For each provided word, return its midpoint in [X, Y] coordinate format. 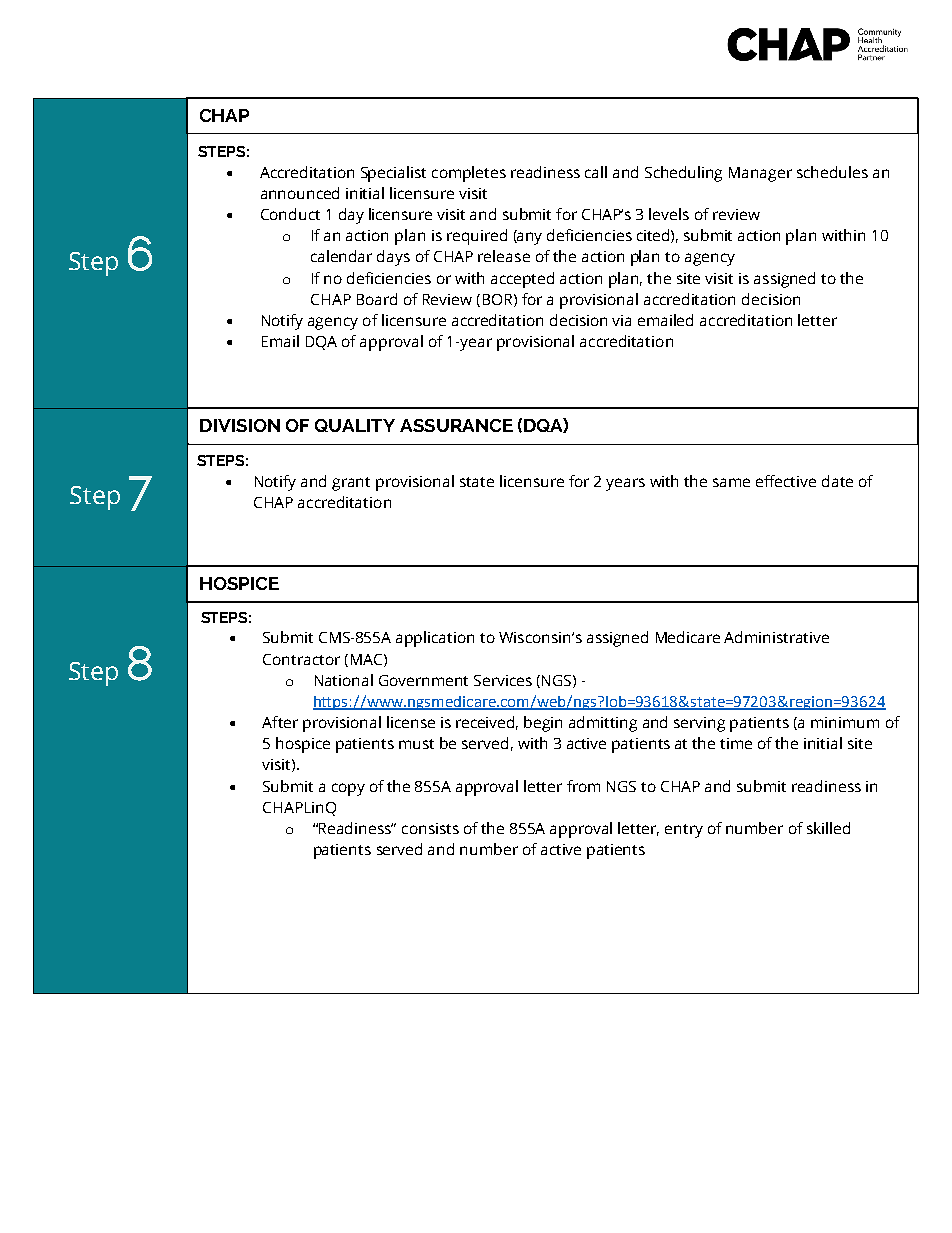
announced [300, 193]
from [583, 786]
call [596, 172]
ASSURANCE [456, 425]
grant [351, 484]
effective [786, 481]
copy [348, 789]
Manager [760, 174]
